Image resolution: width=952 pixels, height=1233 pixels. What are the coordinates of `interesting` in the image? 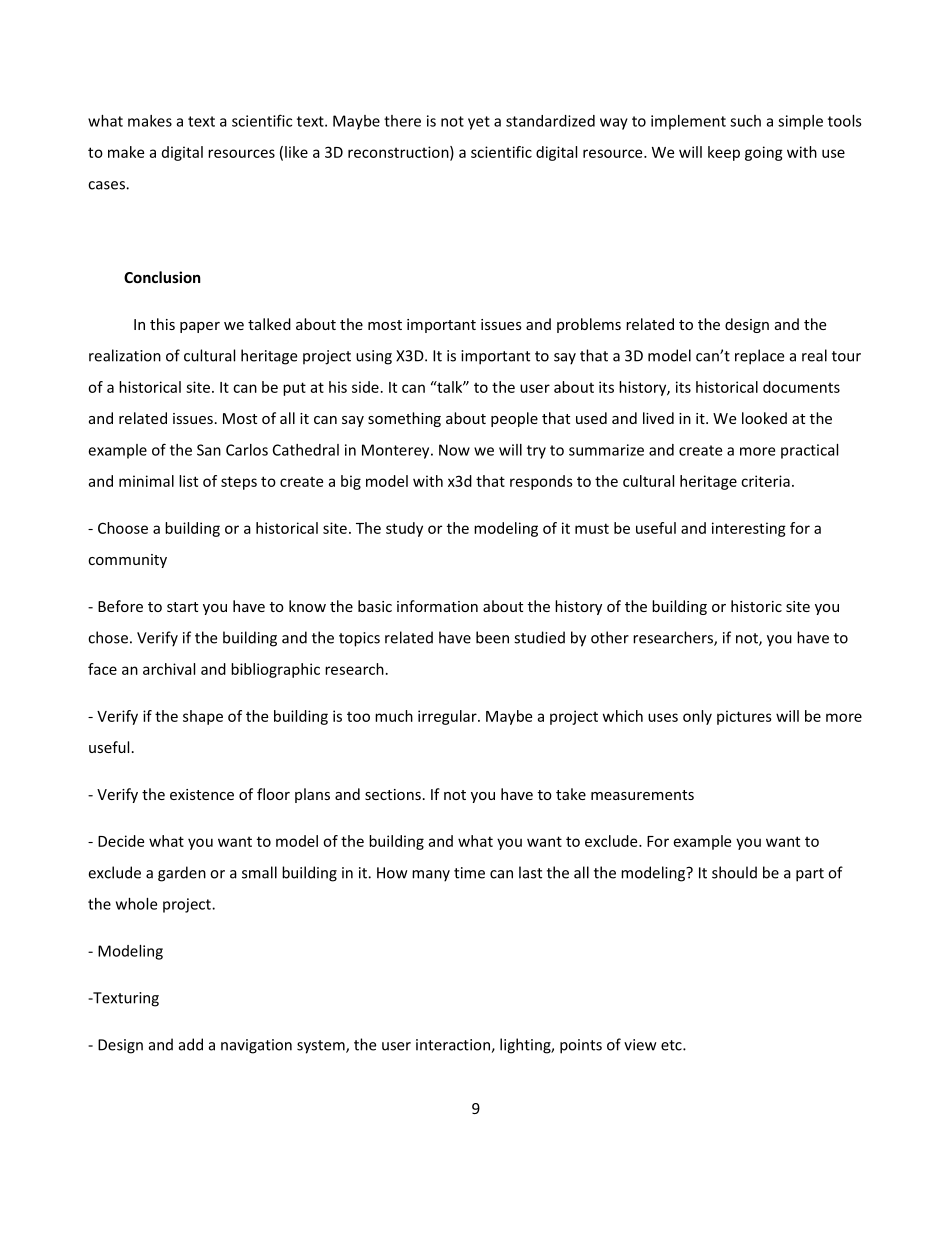 It's located at (749, 529).
